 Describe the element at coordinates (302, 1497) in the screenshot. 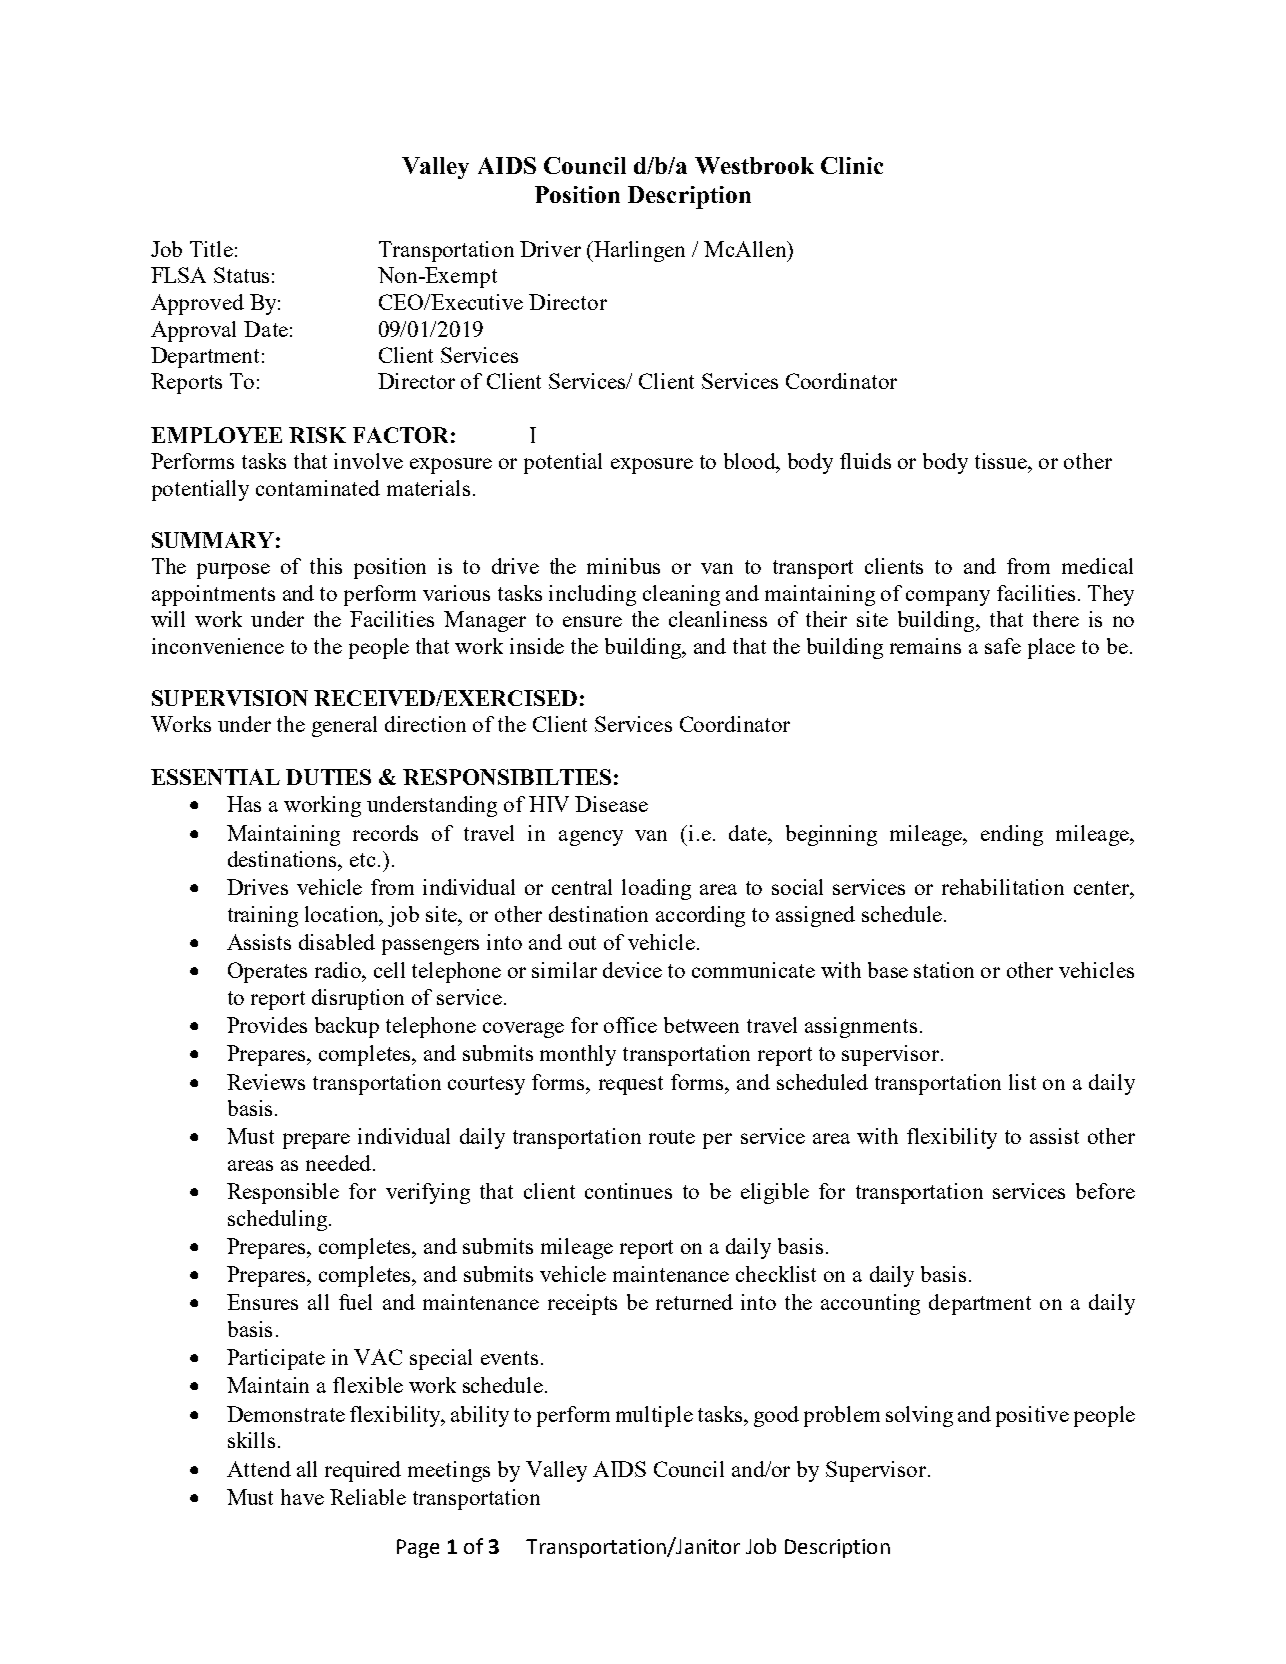

I see `have` at that location.
